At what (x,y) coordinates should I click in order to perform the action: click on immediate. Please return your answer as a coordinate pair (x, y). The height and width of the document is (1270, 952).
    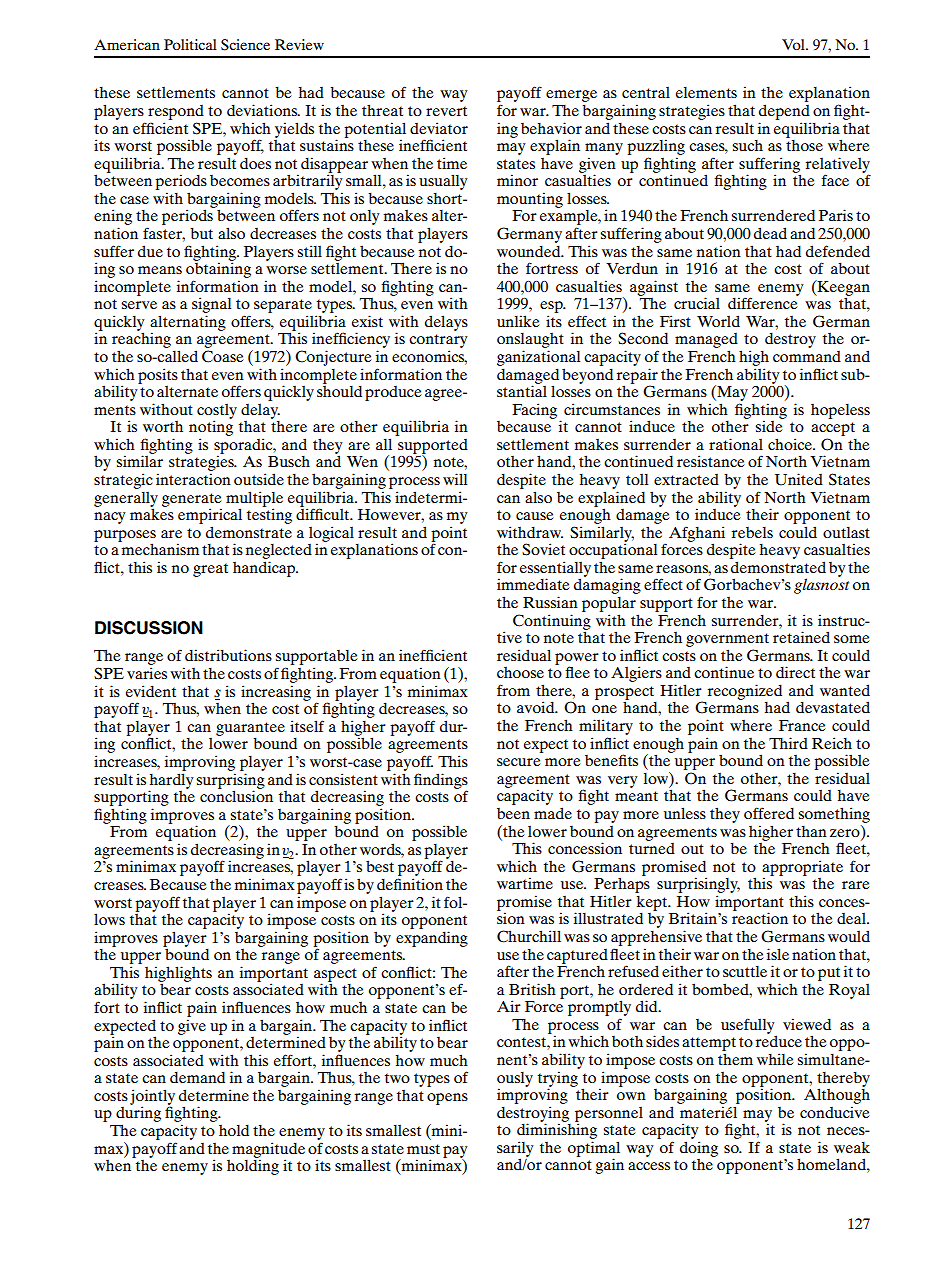
    Looking at the image, I should click on (533, 584).
